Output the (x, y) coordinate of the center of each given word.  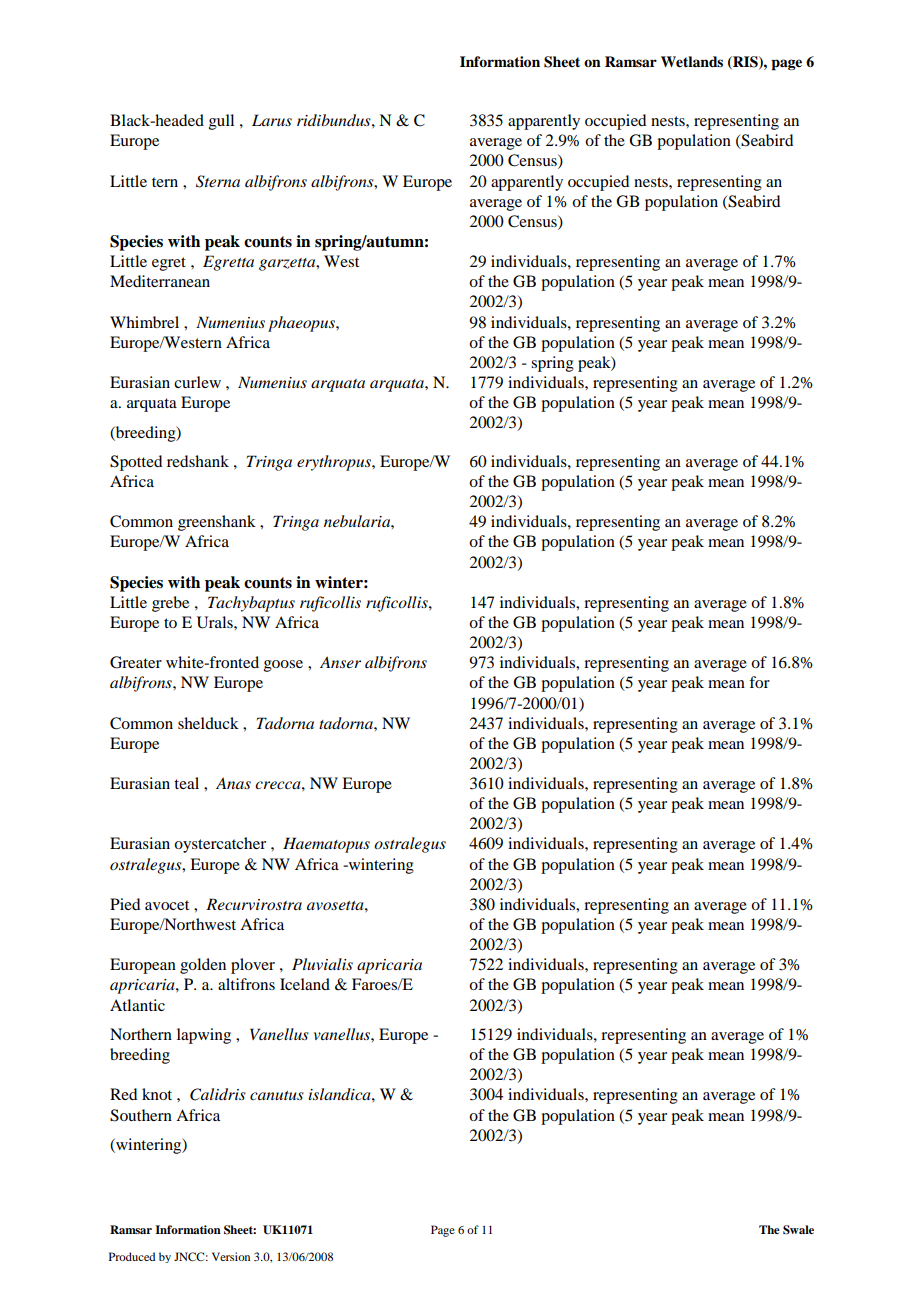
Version (231, 1256)
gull (221, 122)
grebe (170, 604)
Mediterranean (160, 281)
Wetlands (692, 62)
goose (283, 666)
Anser (340, 662)
